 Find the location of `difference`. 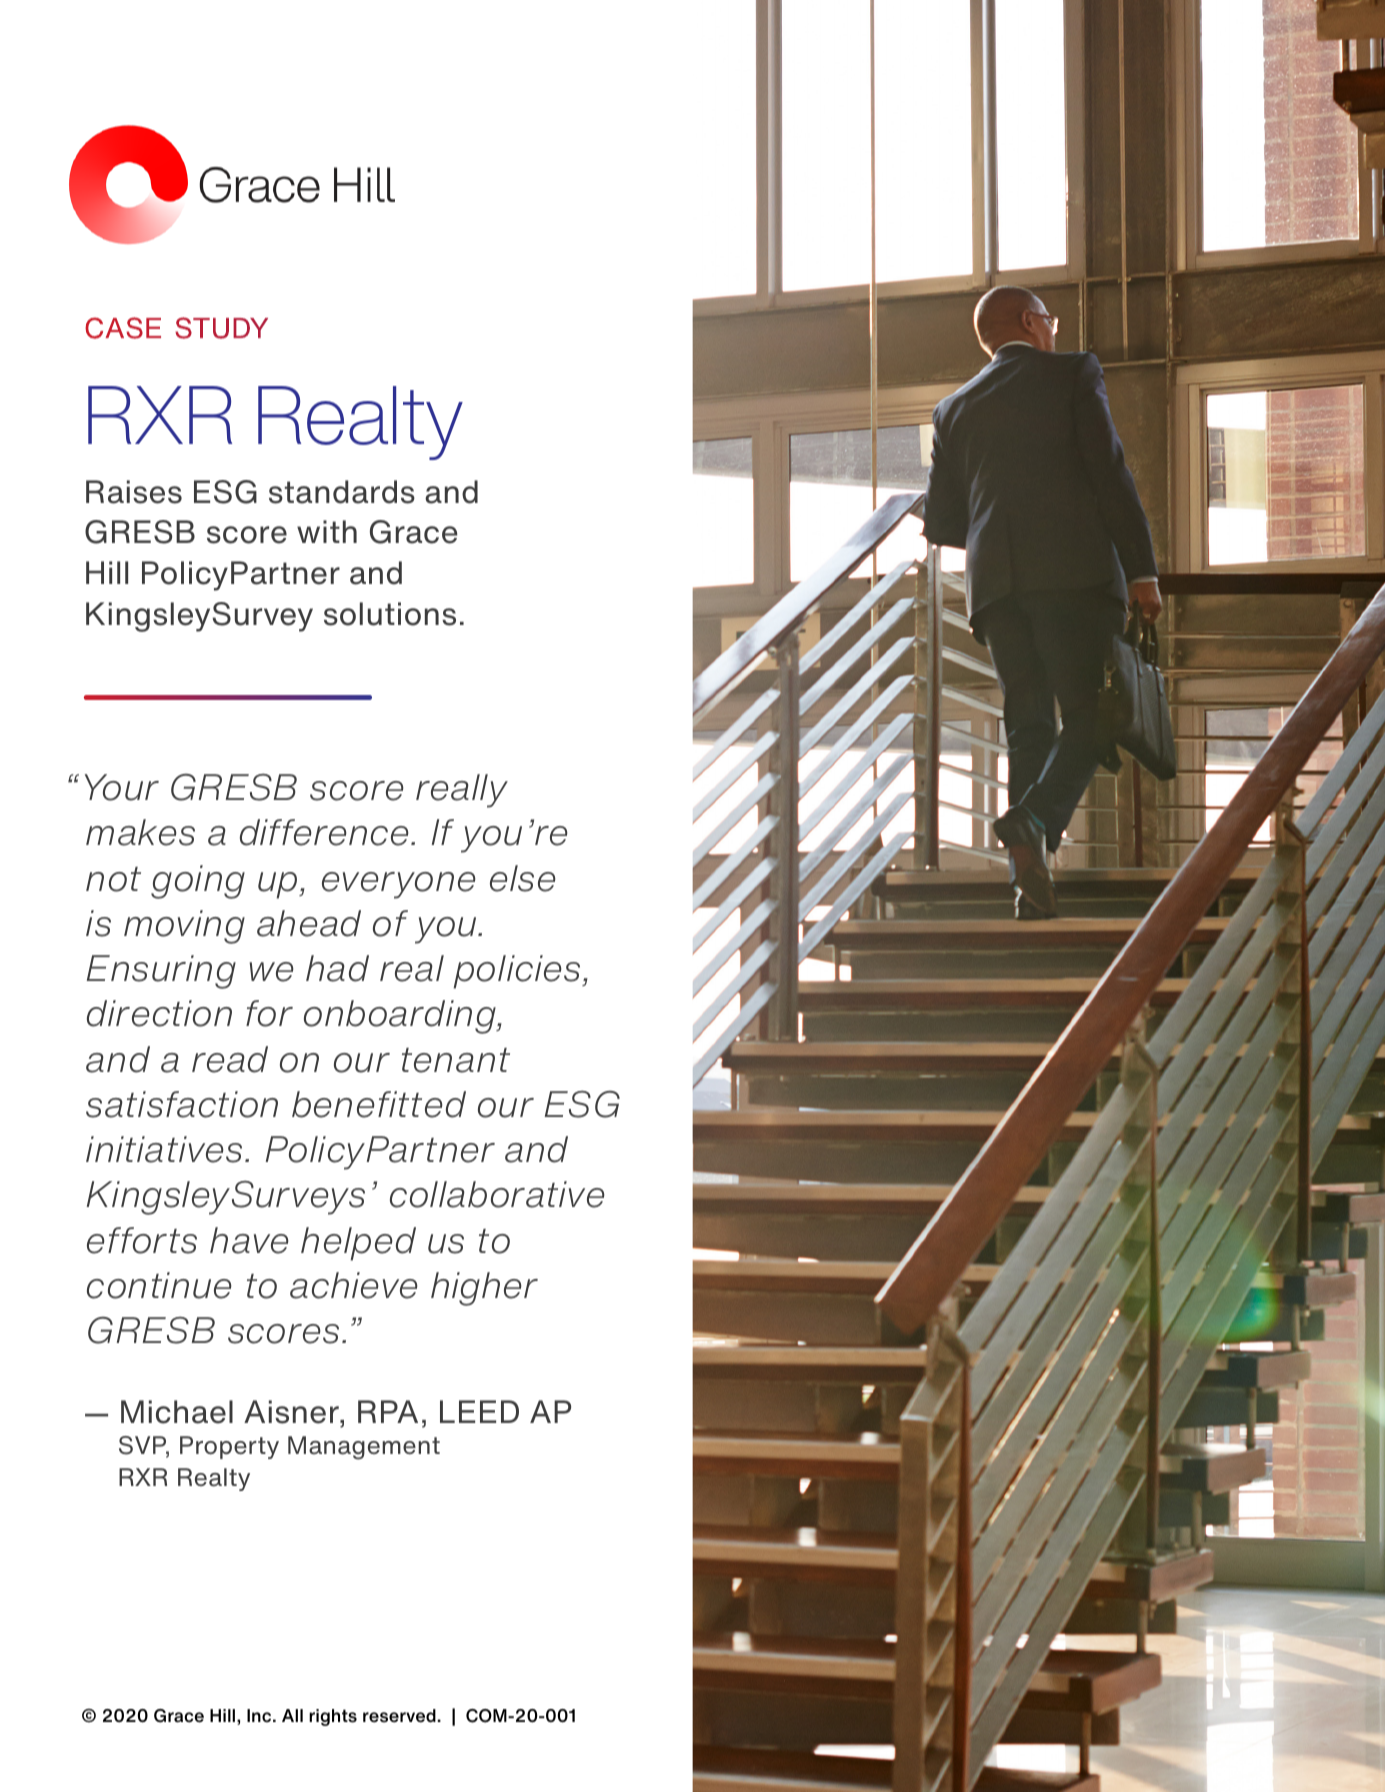

difference is located at coordinates (324, 832).
